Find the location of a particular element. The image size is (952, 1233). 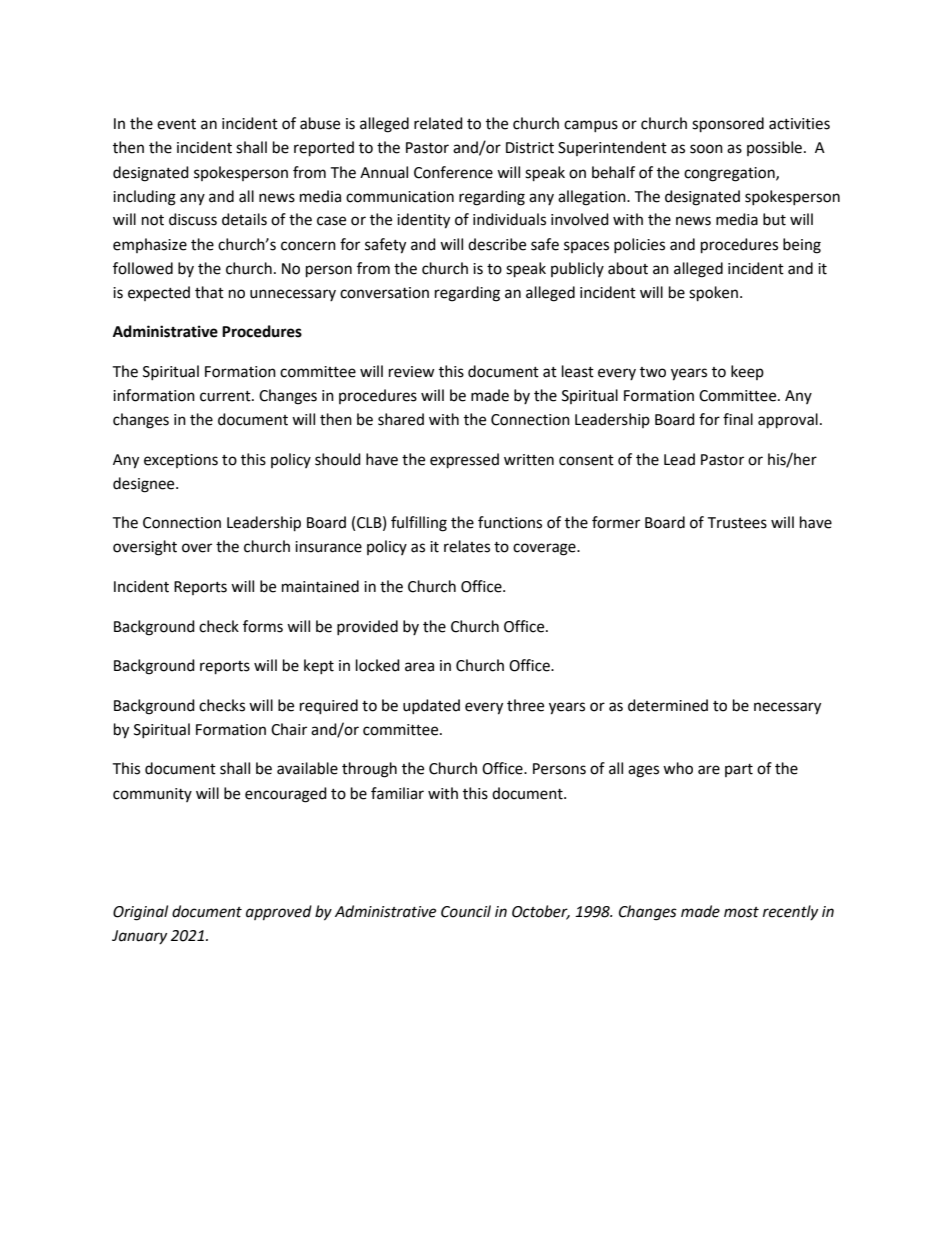

current is located at coordinates (226, 396).
